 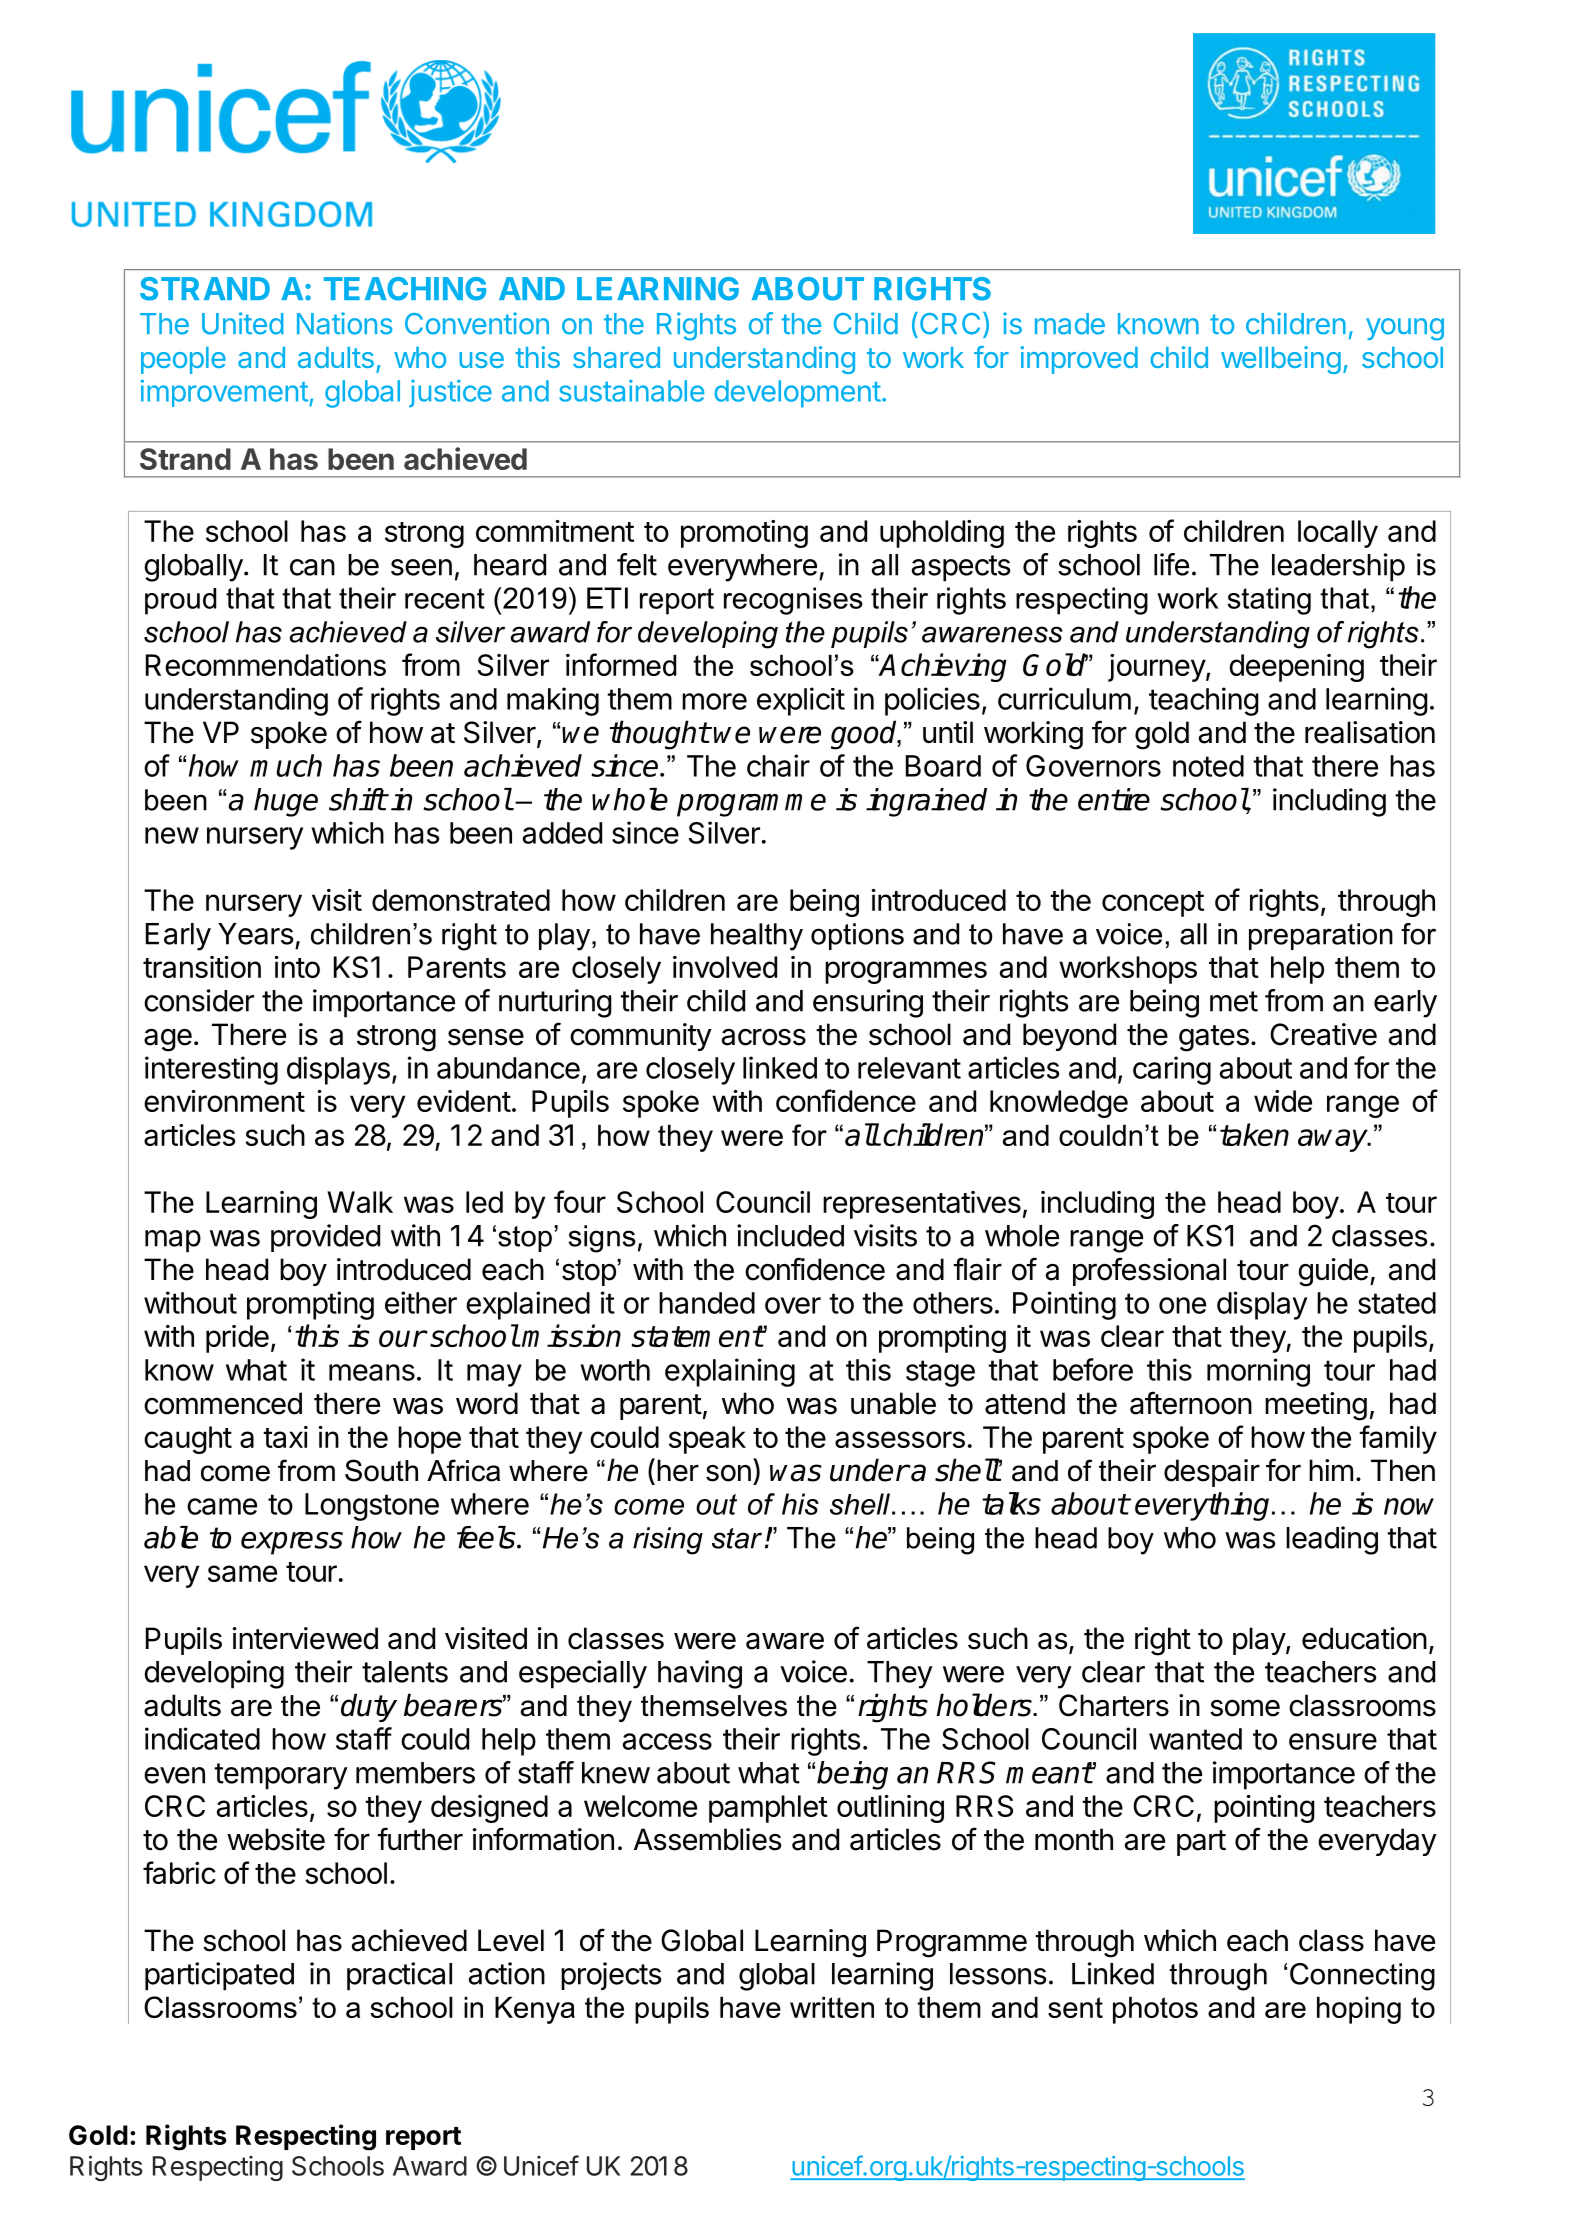 I want to click on taxi, so click(x=285, y=1437).
